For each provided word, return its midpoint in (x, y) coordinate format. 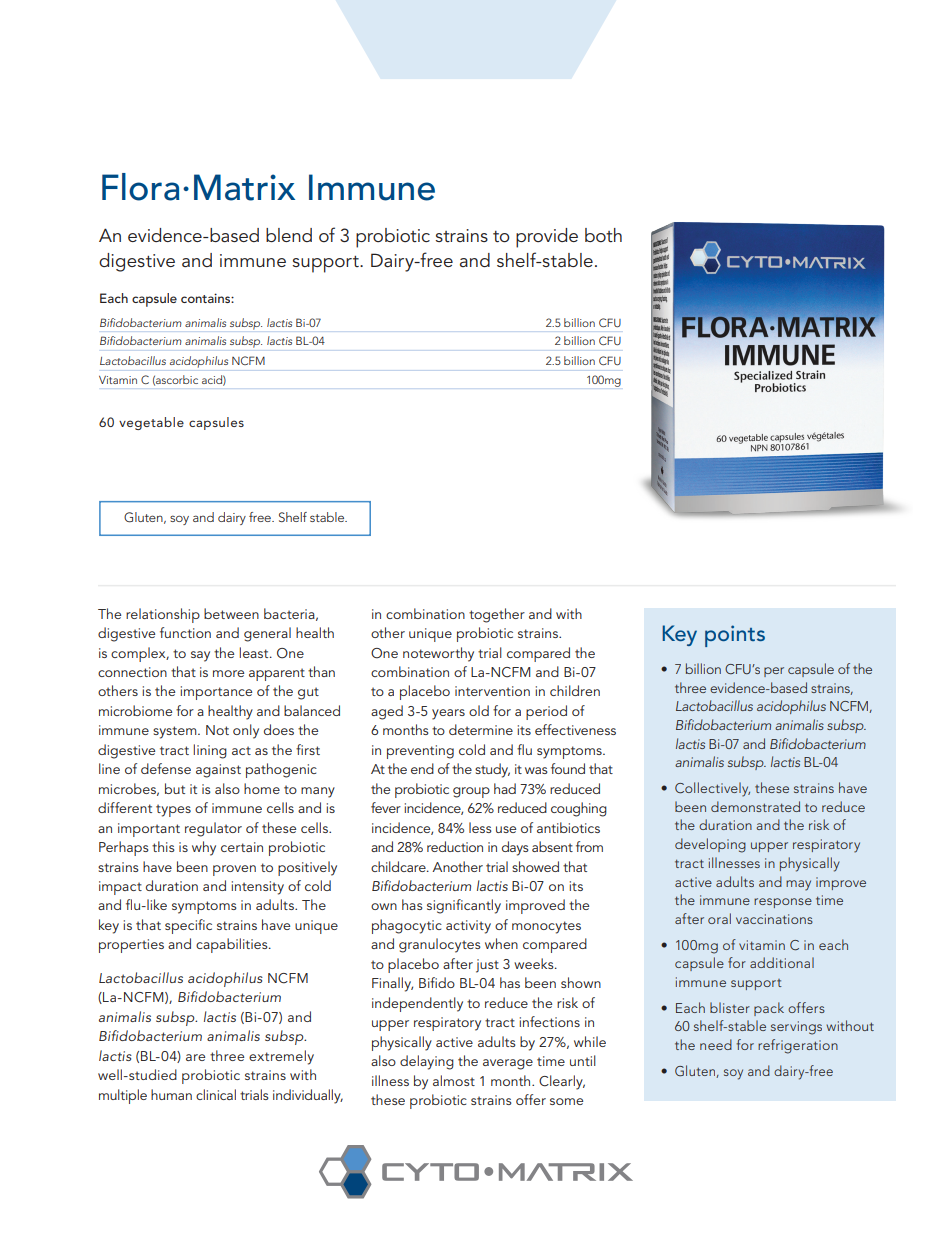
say (200, 656)
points (735, 636)
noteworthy (438, 654)
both (603, 235)
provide (547, 238)
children (575, 690)
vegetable (151, 423)
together (497, 615)
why (204, 848)
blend (289, 235)
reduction (455, 846)
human (171, 1094)
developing (710, 845)
